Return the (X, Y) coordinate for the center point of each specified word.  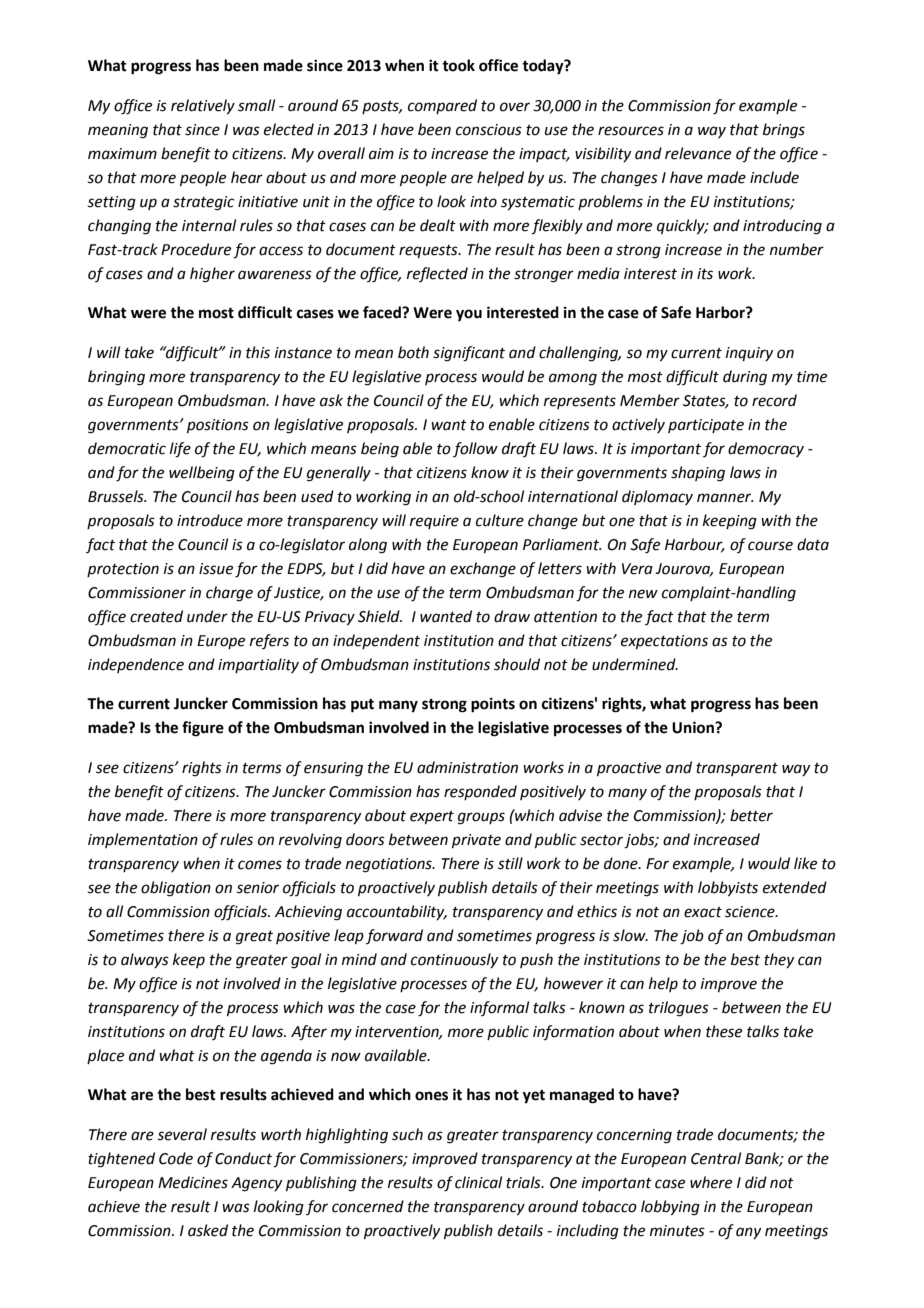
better (751, 815)
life (180, 450)
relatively (203, 107)
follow (475, 449)
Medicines (193, 1182)
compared (442, 106)
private (476, 841)
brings (784, 131)
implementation (143, 840)
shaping (698, 474)
